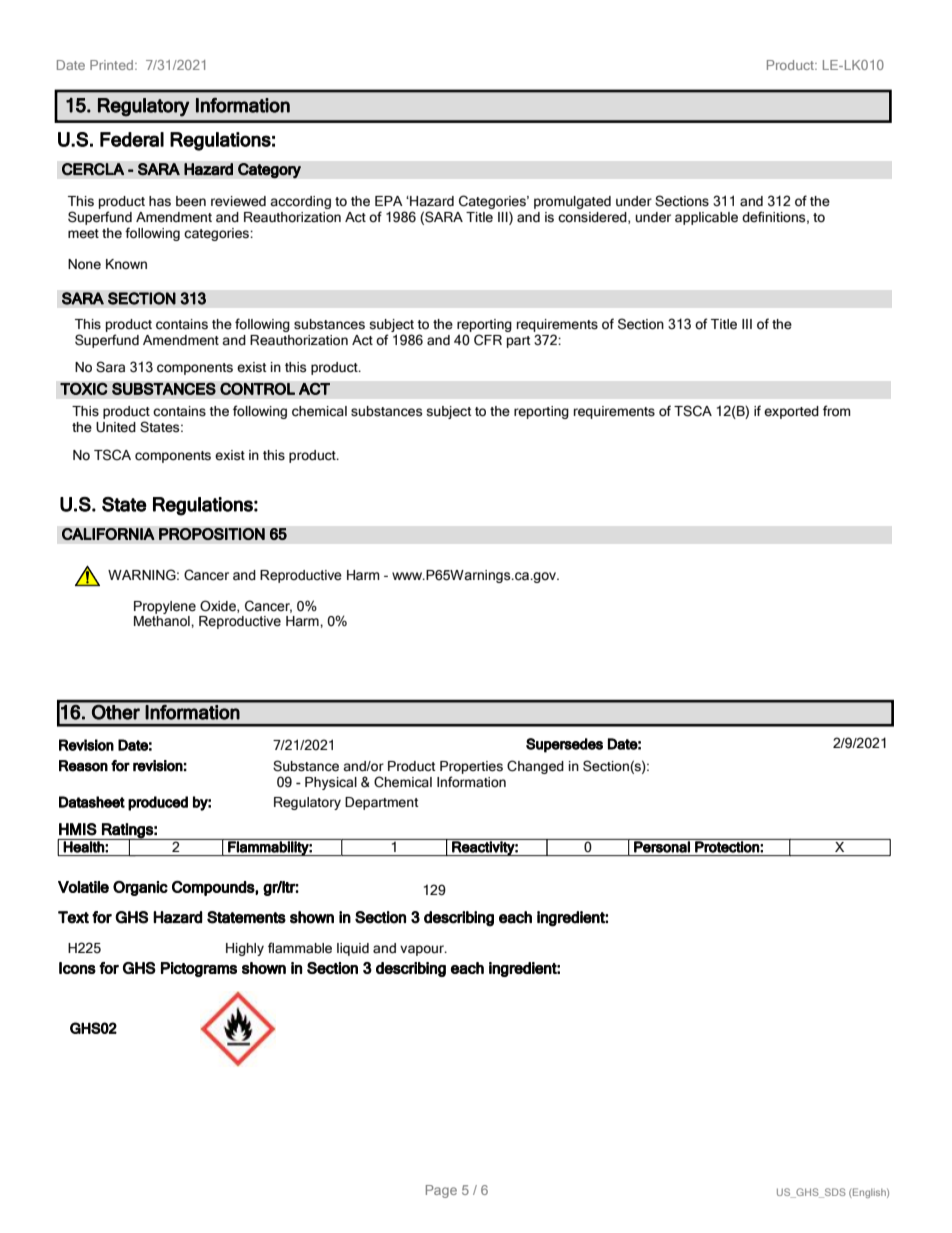 The height and width of the document is (1233, 952). I want to click on Organic, so click(140, 888).
